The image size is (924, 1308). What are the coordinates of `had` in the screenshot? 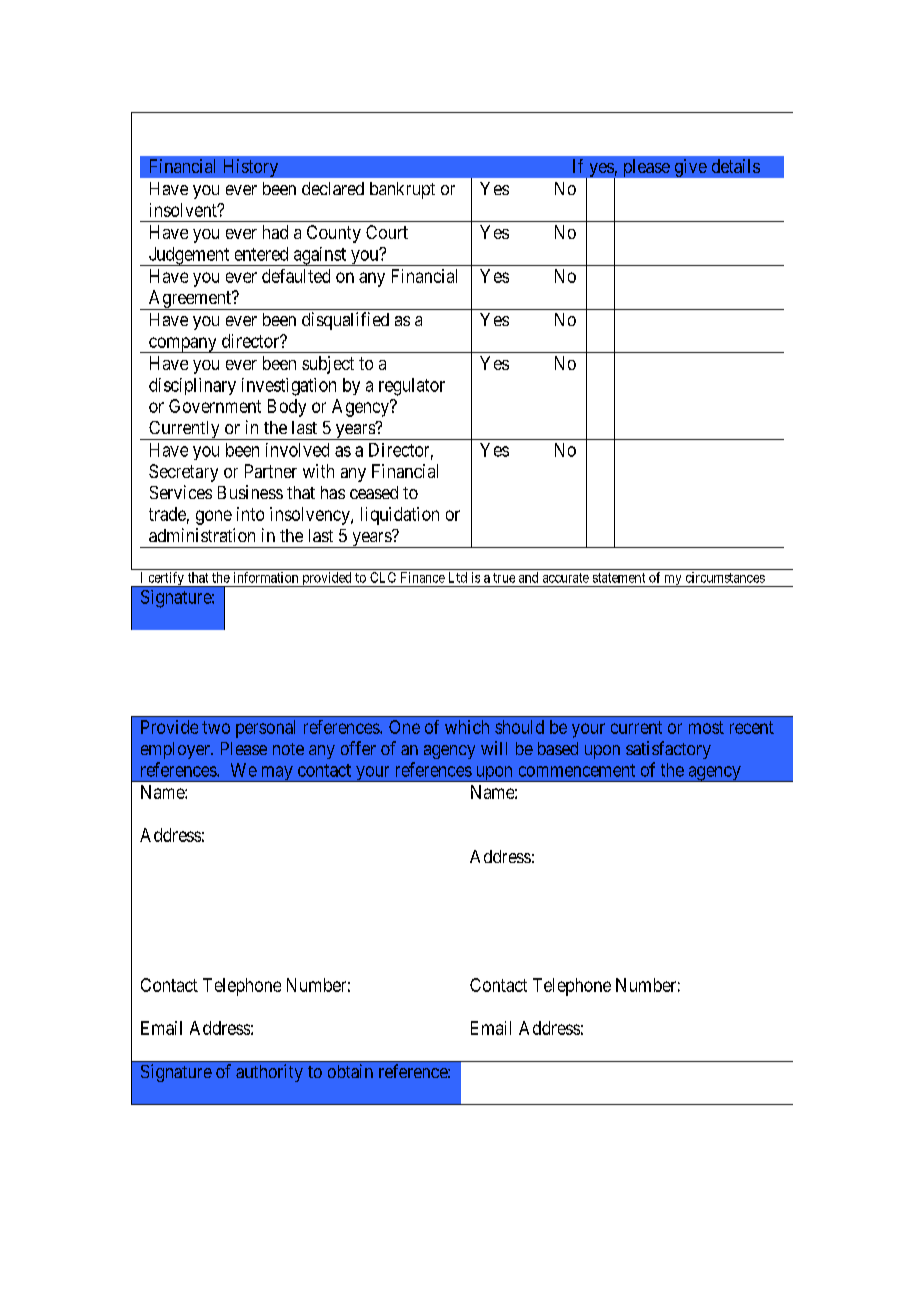 It's located at (275, 232).
